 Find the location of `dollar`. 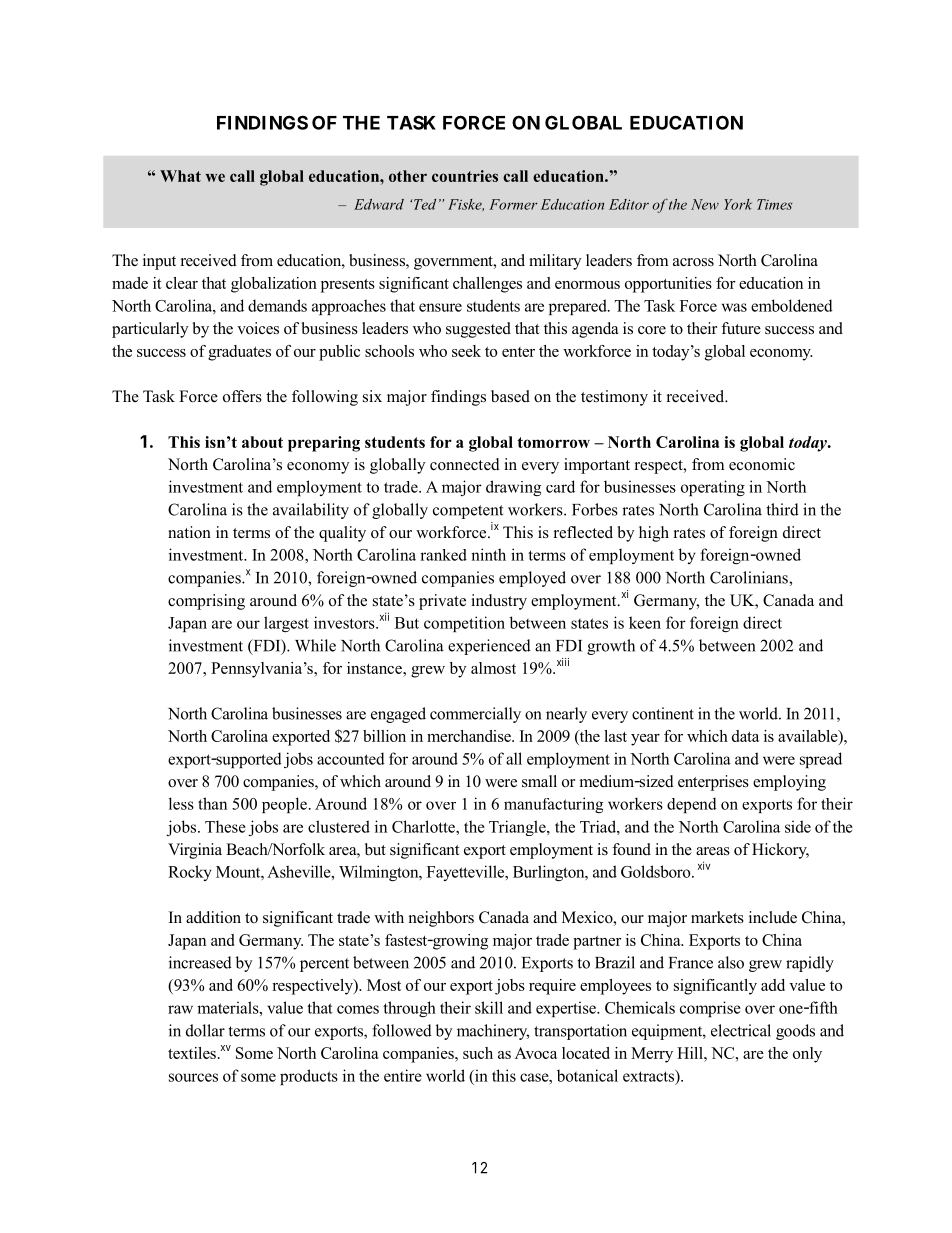

dollar is located at coordinates (205, 1030).
